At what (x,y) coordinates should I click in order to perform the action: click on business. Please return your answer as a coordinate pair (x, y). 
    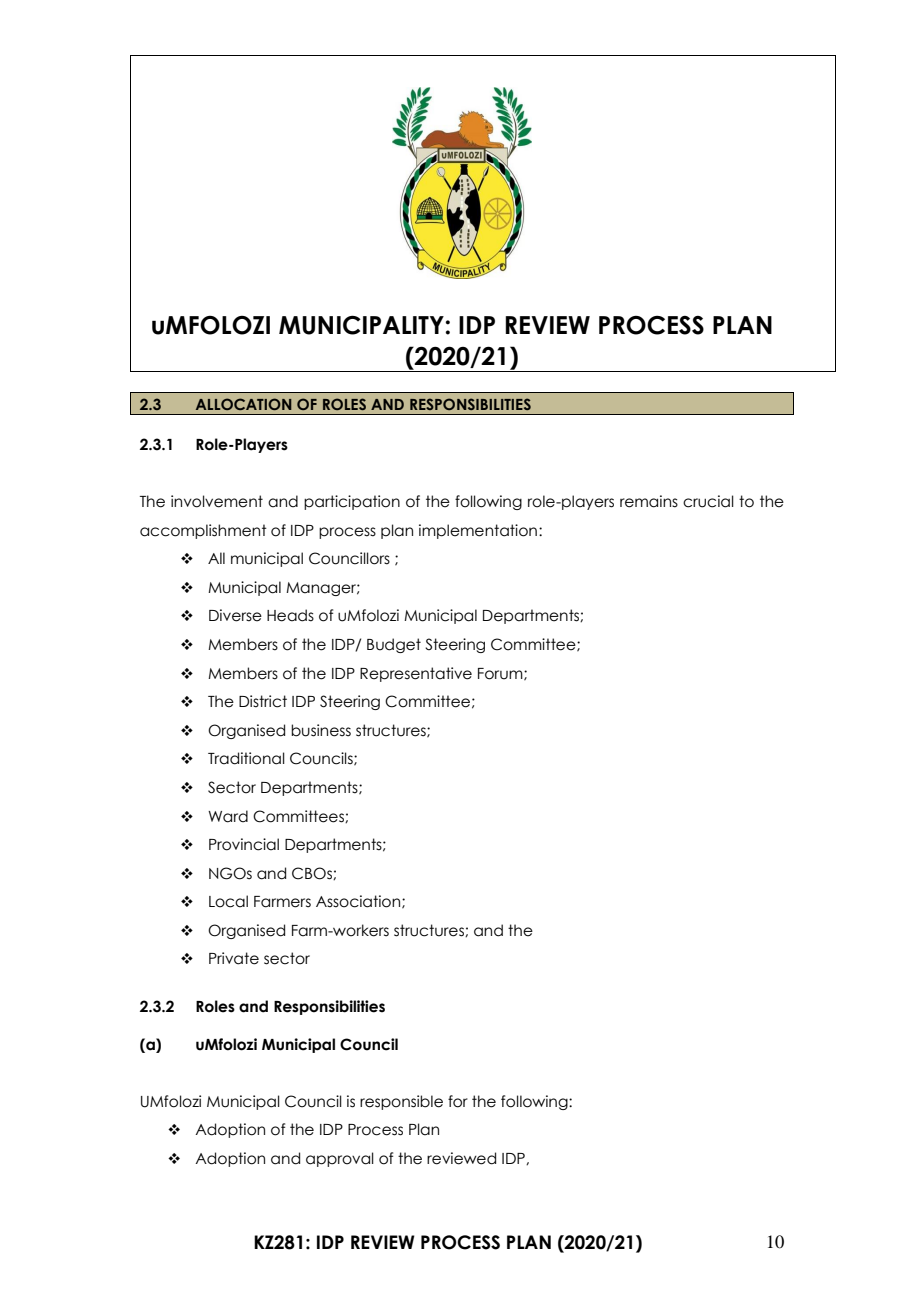
    Looking at the image, I should click on (321, 730).
